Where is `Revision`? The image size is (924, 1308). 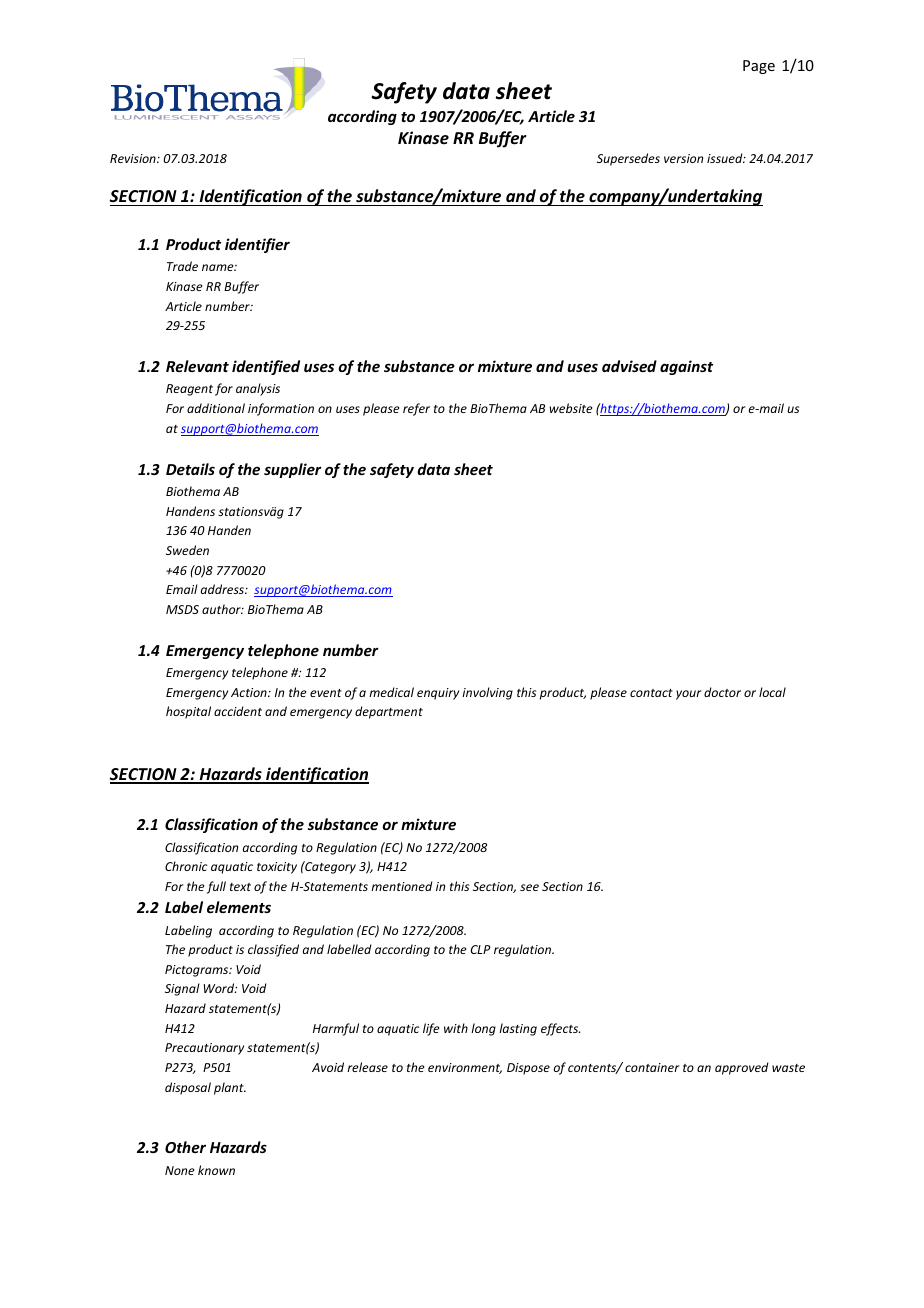 Revision is located at coordinates (134, 158).
